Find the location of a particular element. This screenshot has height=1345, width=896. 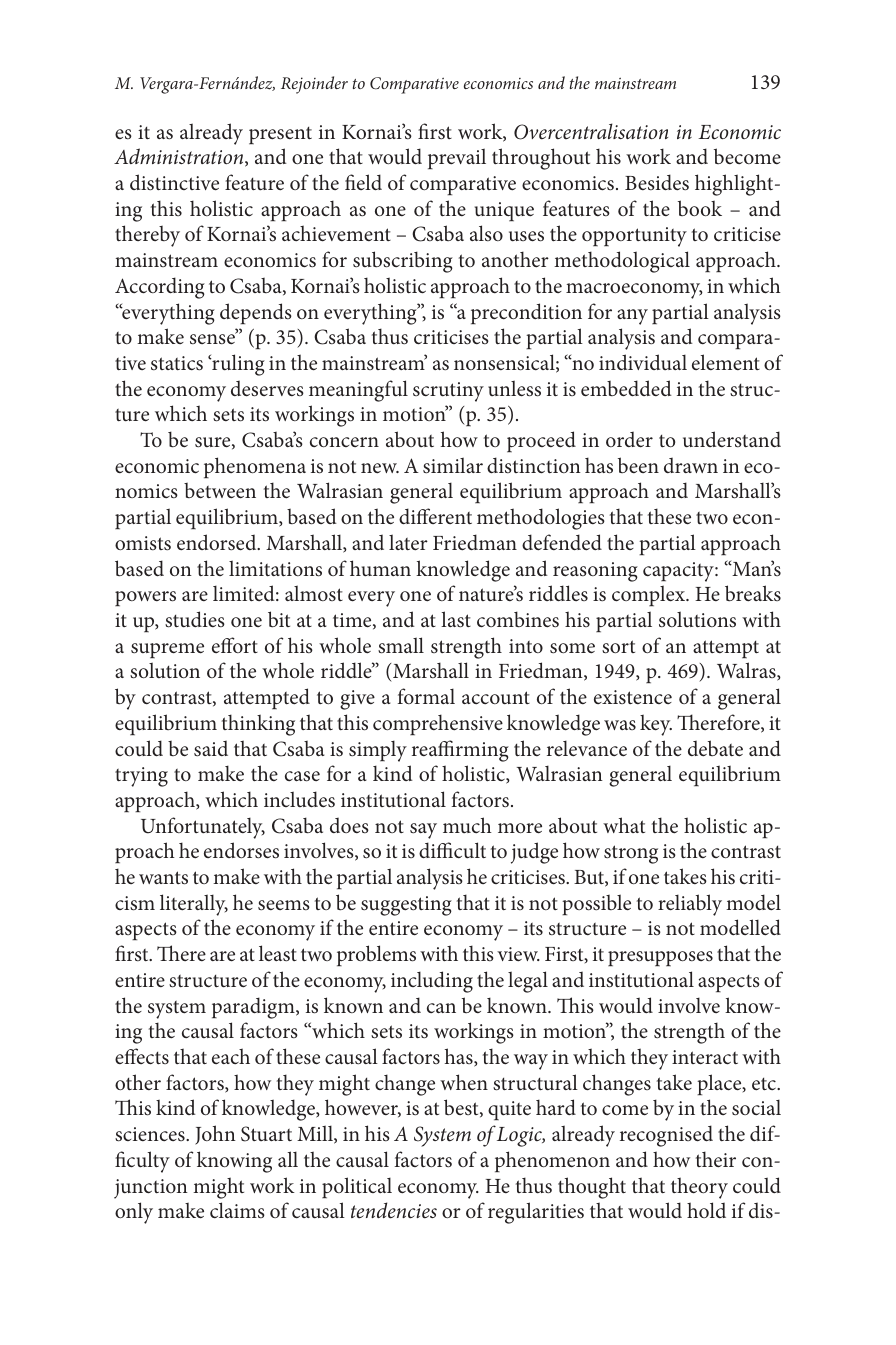

reliably is located at coordinates (690, 905).
